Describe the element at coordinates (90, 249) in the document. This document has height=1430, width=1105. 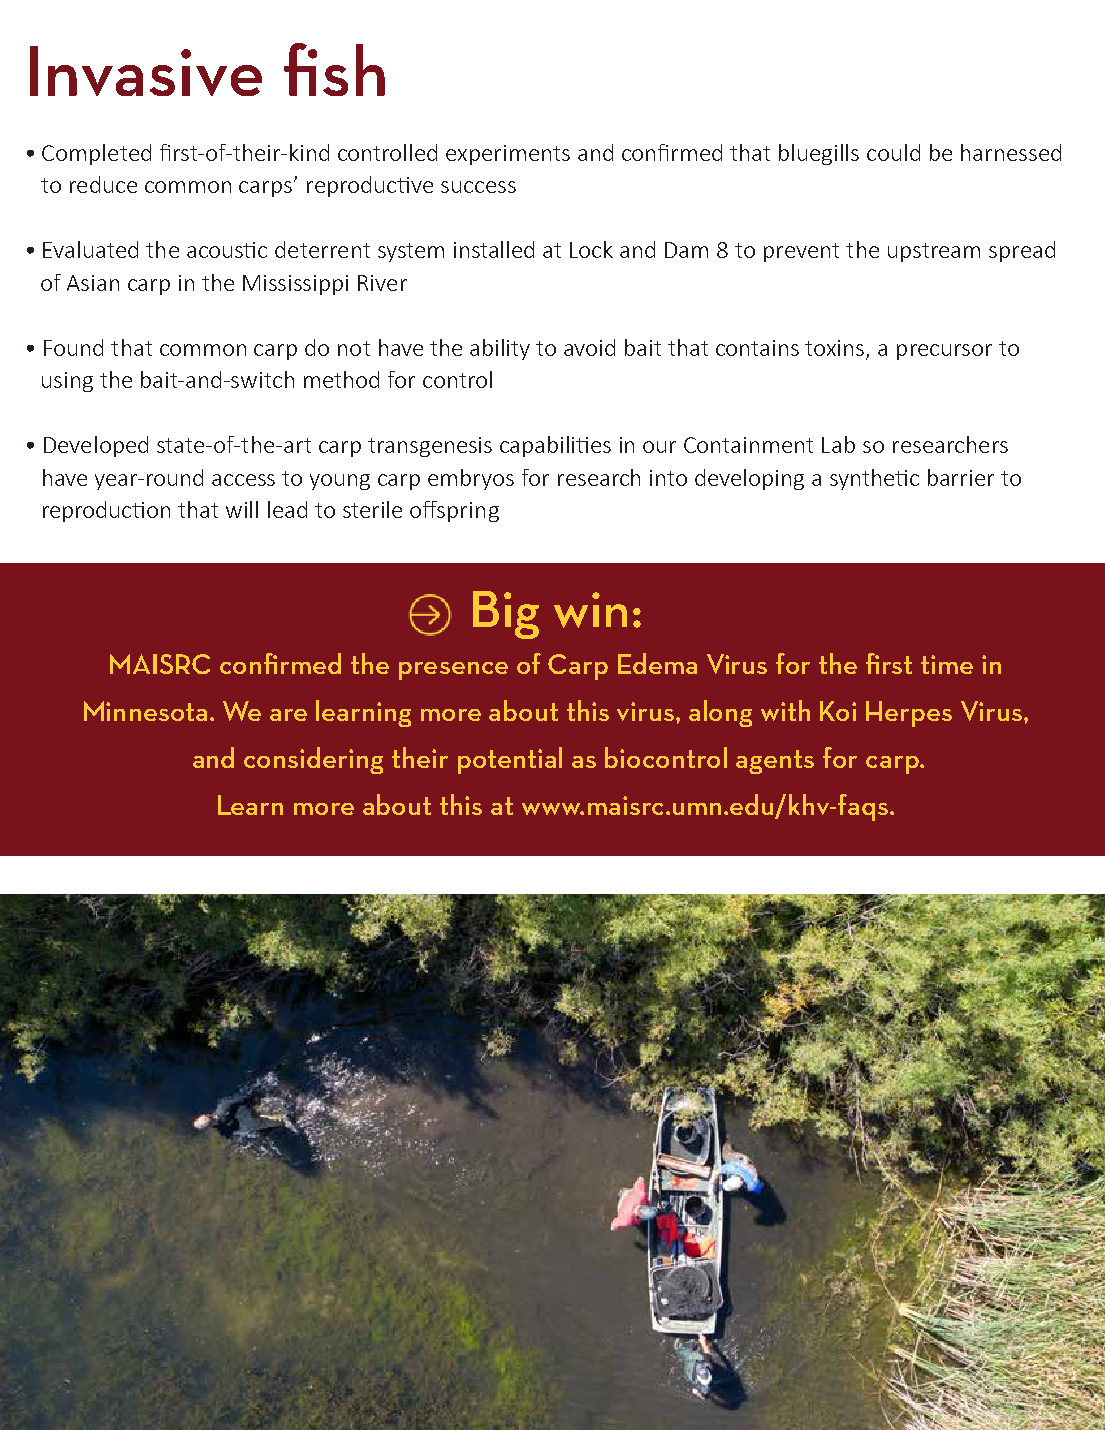
I see `Evaluated` at that location.
